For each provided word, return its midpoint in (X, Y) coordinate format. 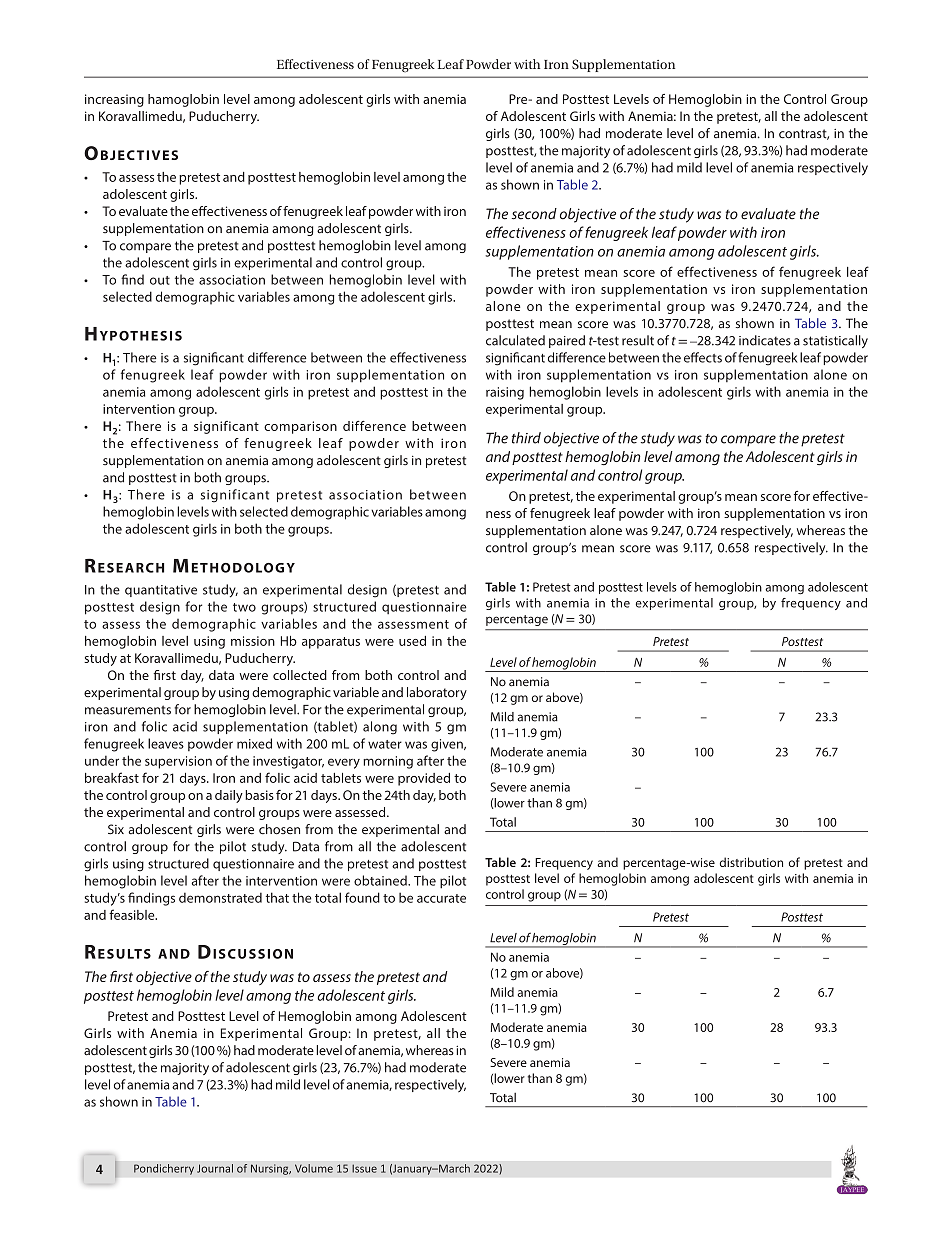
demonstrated (220, 897)
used (412, 641)
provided (424, 779)
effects (703, 357)
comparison (300, 427)
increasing (114, 100)
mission (253, 641)
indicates (765, 340)
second (534, 214)
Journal (215, 1168)
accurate (441, 898)
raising (505, 393)
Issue (364, 1168)
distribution (751, 862)
